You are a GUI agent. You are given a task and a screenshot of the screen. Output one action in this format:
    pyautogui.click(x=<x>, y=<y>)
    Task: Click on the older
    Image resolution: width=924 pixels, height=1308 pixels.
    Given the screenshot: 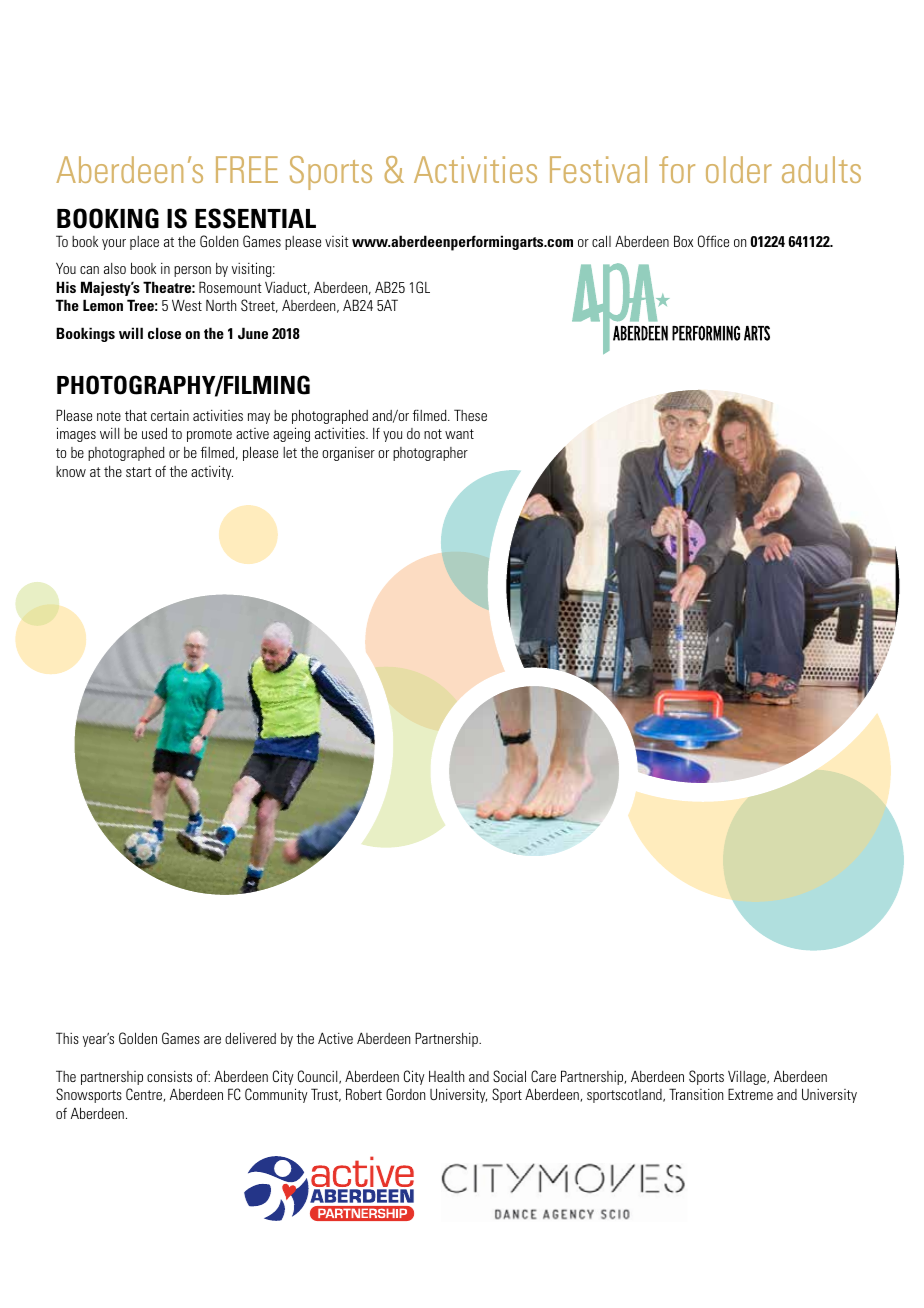 What is the action you would take?
    pyautogui.click(x=739, y=169)
